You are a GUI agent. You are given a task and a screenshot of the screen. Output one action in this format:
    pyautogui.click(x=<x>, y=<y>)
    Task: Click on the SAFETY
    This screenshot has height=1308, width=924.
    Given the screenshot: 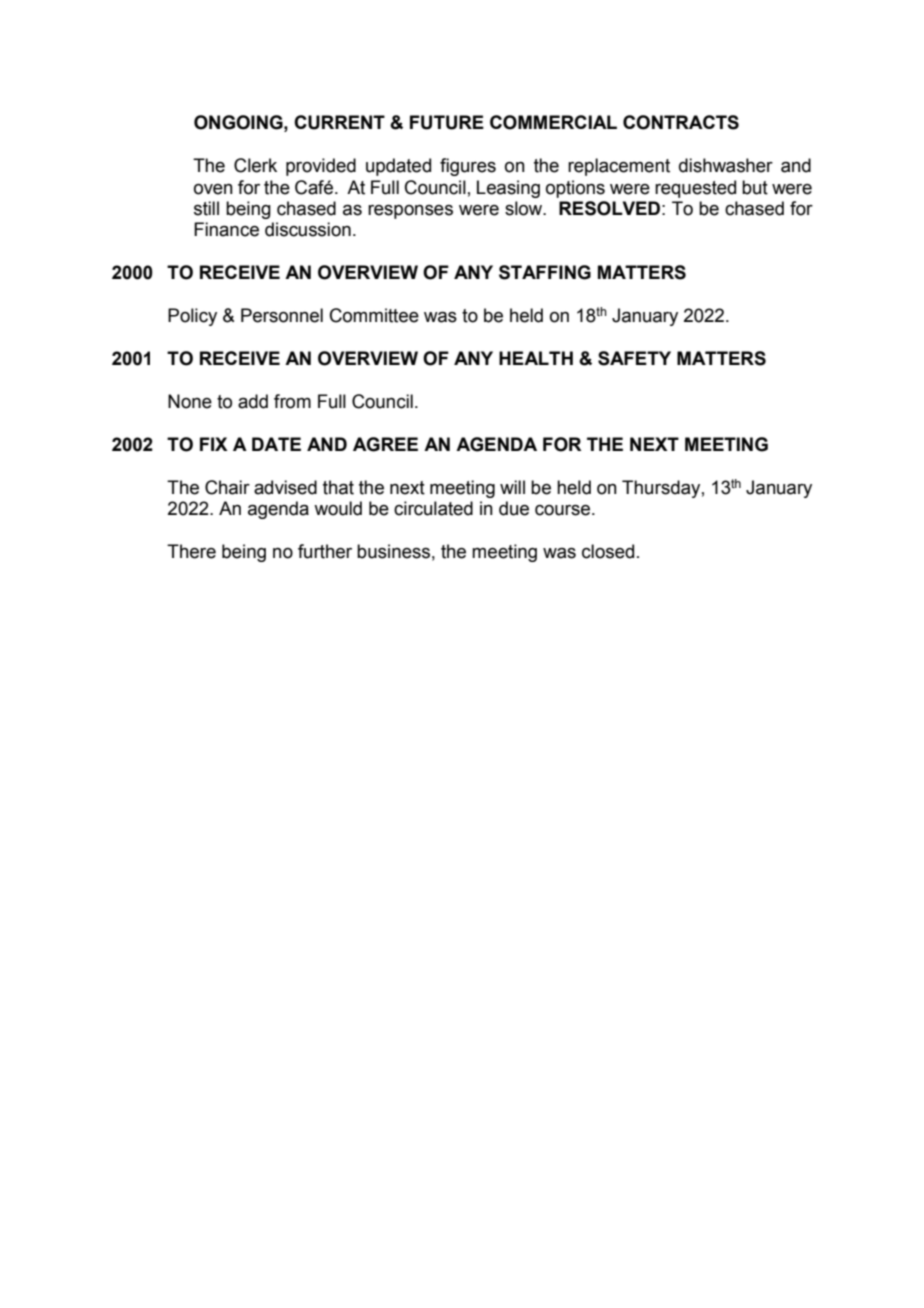 What is the action you would take?
    pyautogui.click(x=634, y=358)
